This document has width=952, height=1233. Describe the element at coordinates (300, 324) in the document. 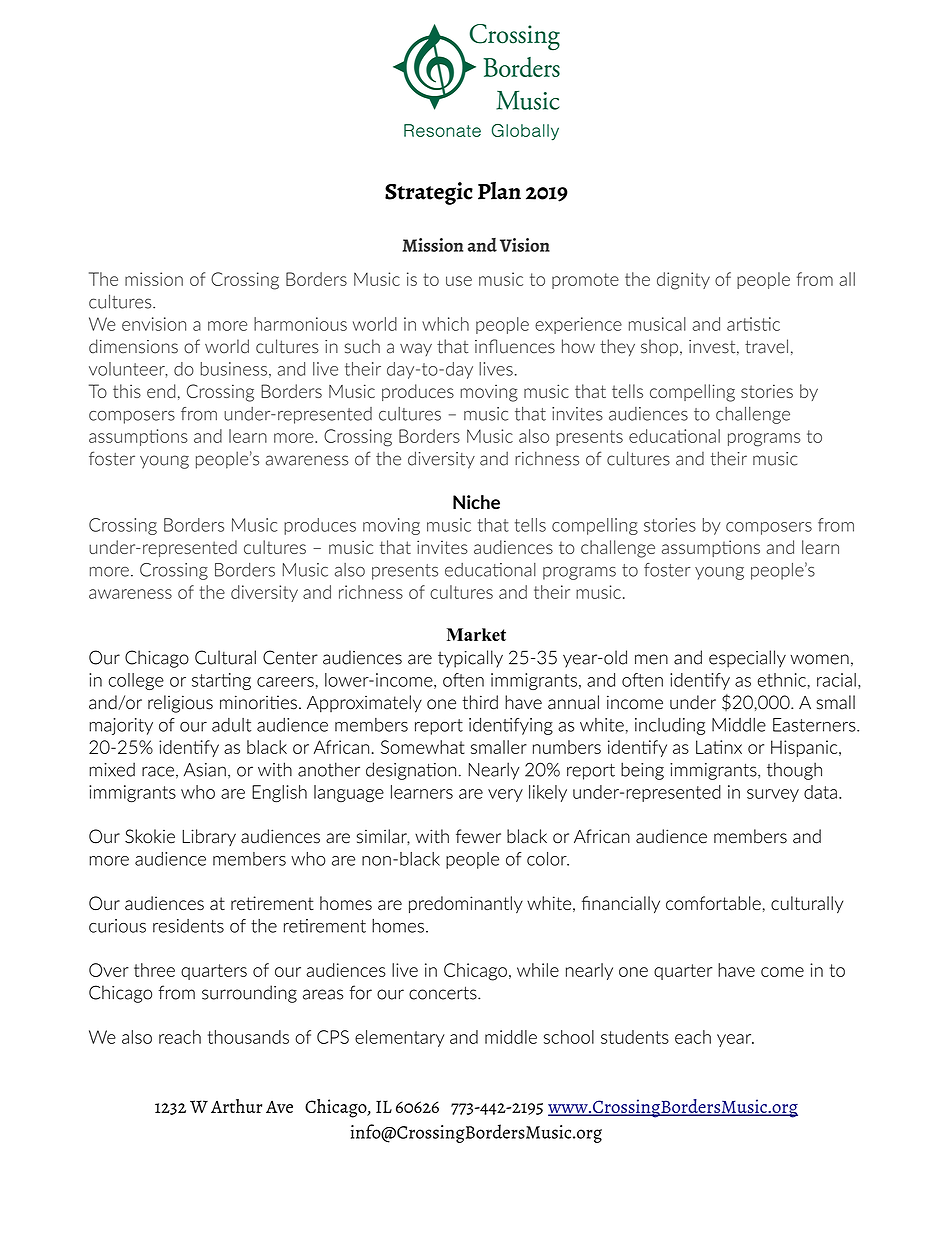

I see `harmonious` at that location.
